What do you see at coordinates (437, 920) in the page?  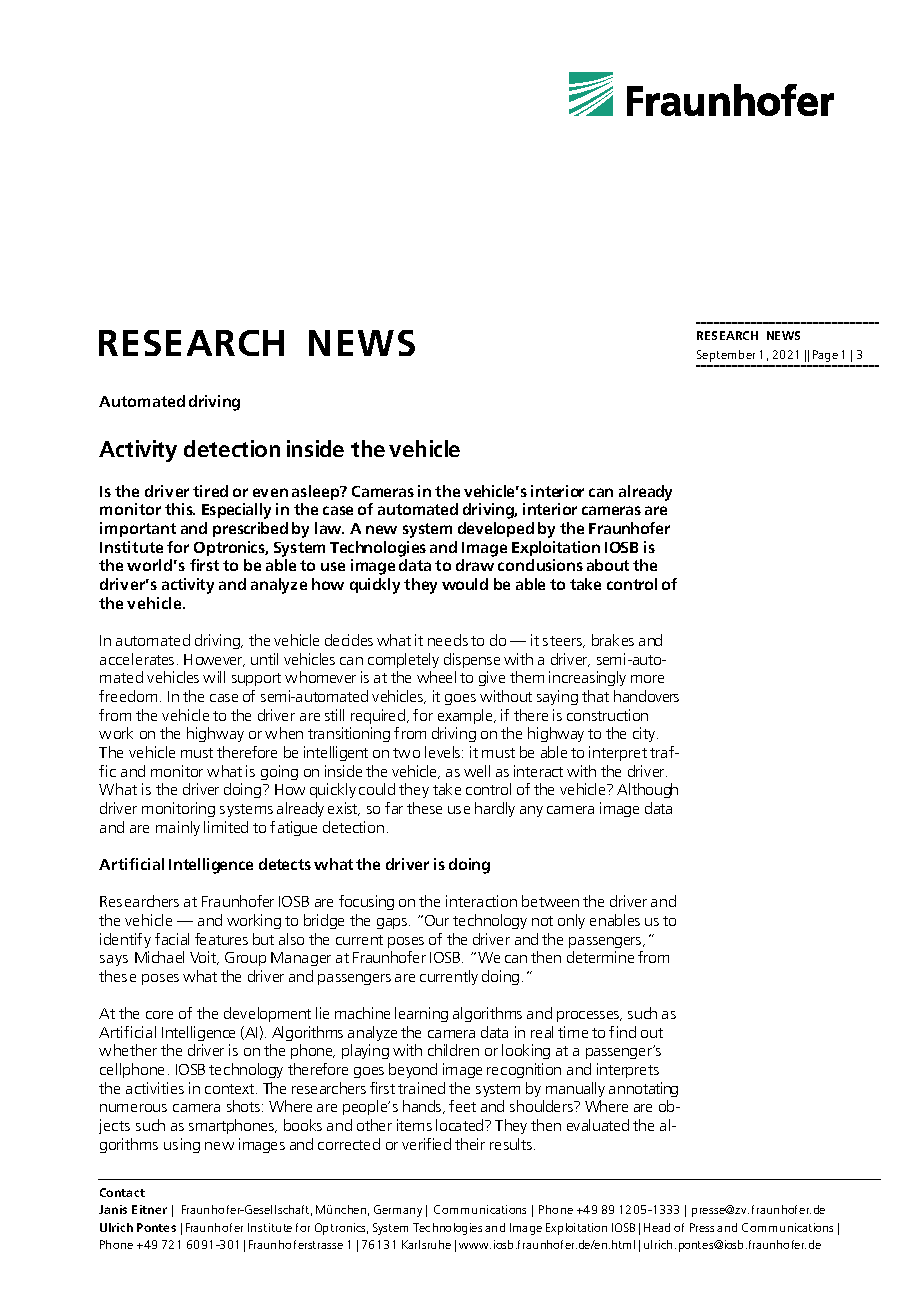 I see `Our` at bounding box center [437, 920].
